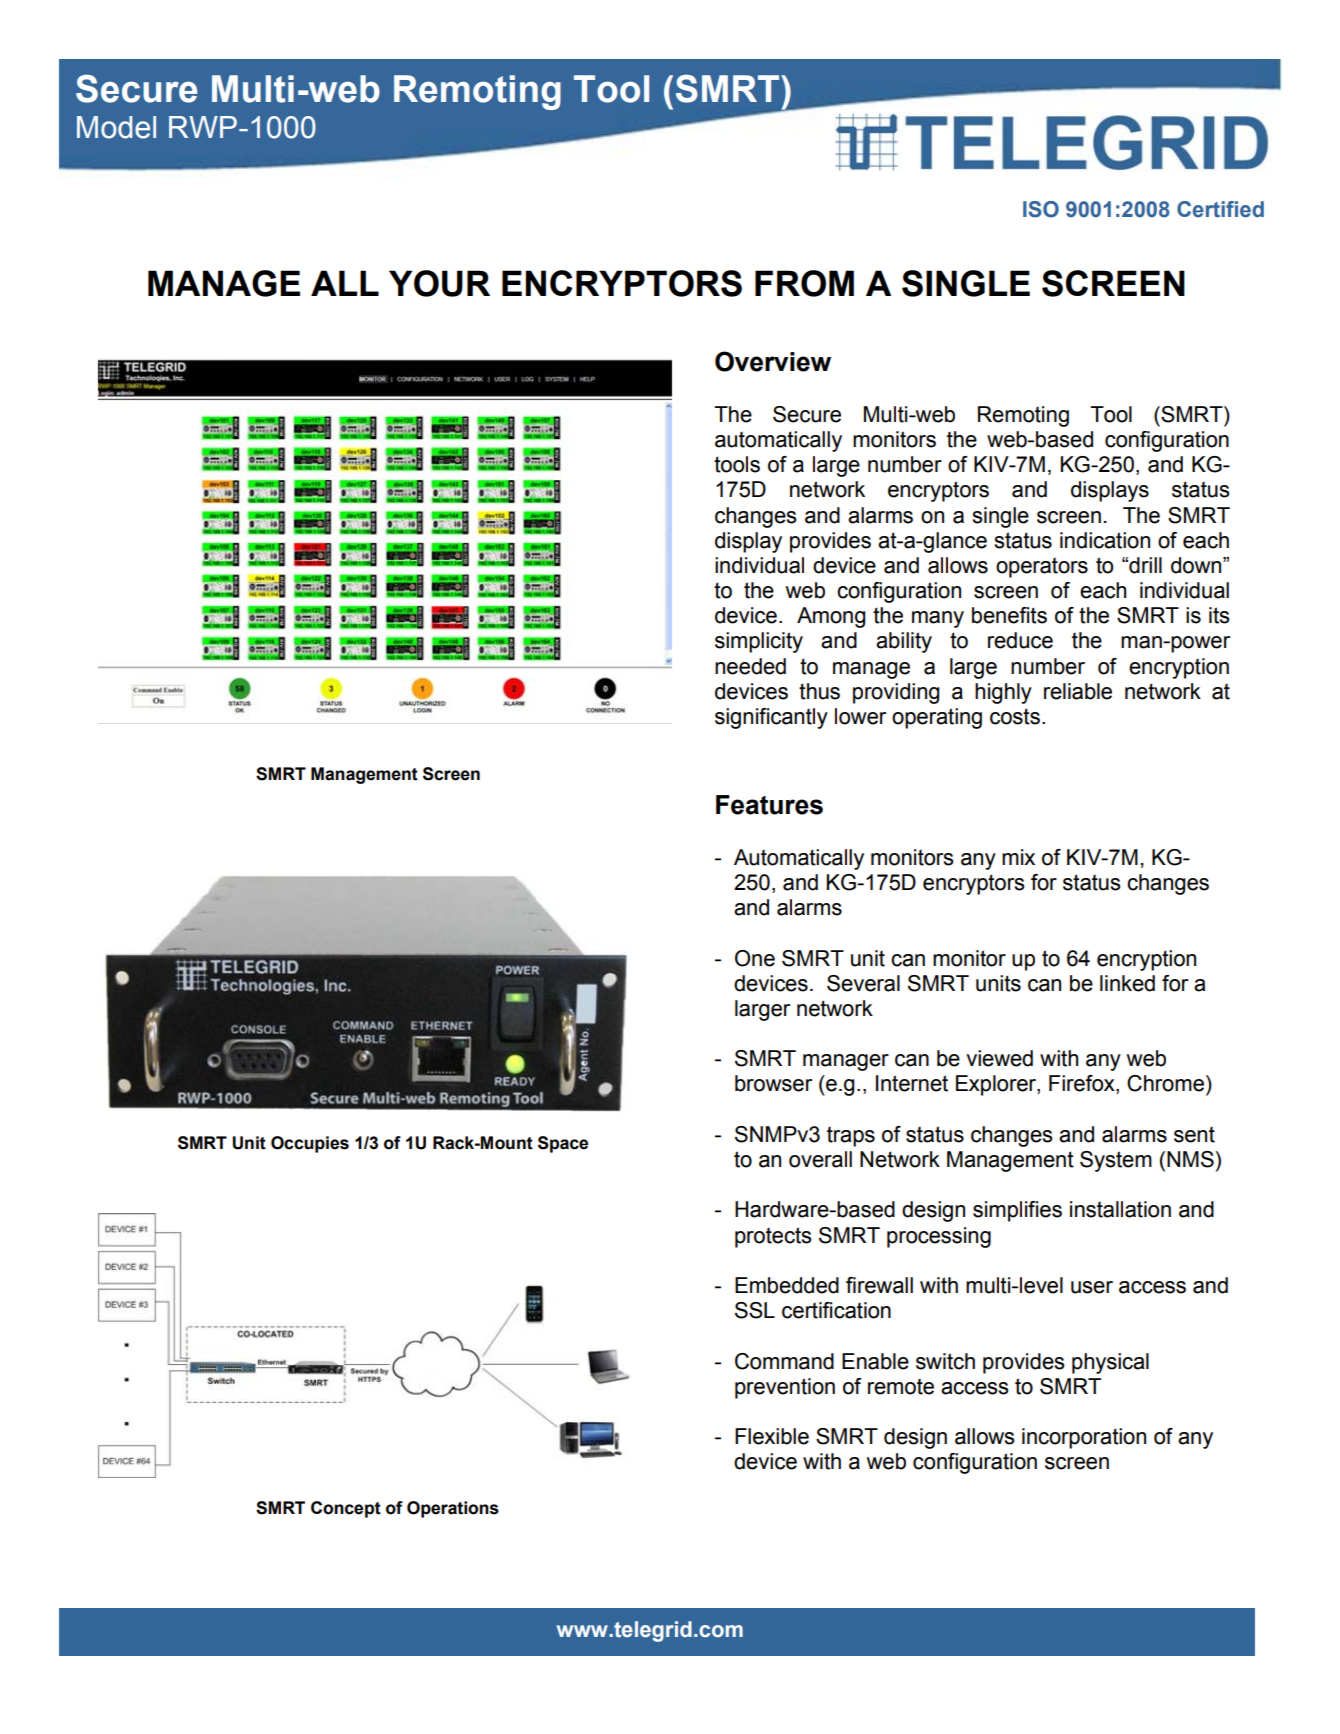 Image resolution: width=1340 pixels, height=1734 pixels. I want to click on mix, so click(1018, 857).
